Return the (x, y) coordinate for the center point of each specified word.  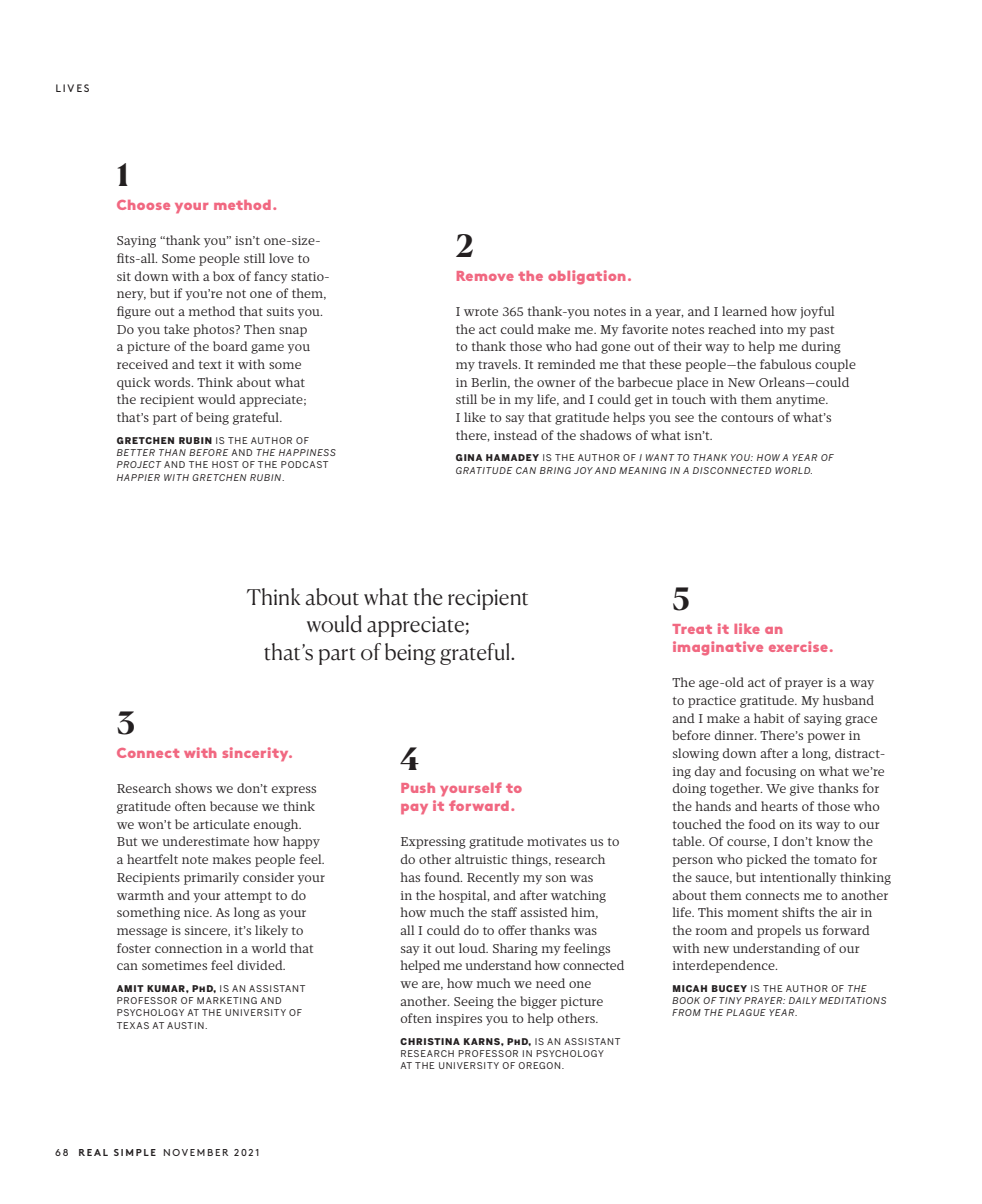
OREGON (540, 1065)
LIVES (72, 88)
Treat (692, 629)
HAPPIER (138, 477)
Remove (485, 276)
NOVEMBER (196, 1152)
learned (744, 311)
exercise (798, 646)
